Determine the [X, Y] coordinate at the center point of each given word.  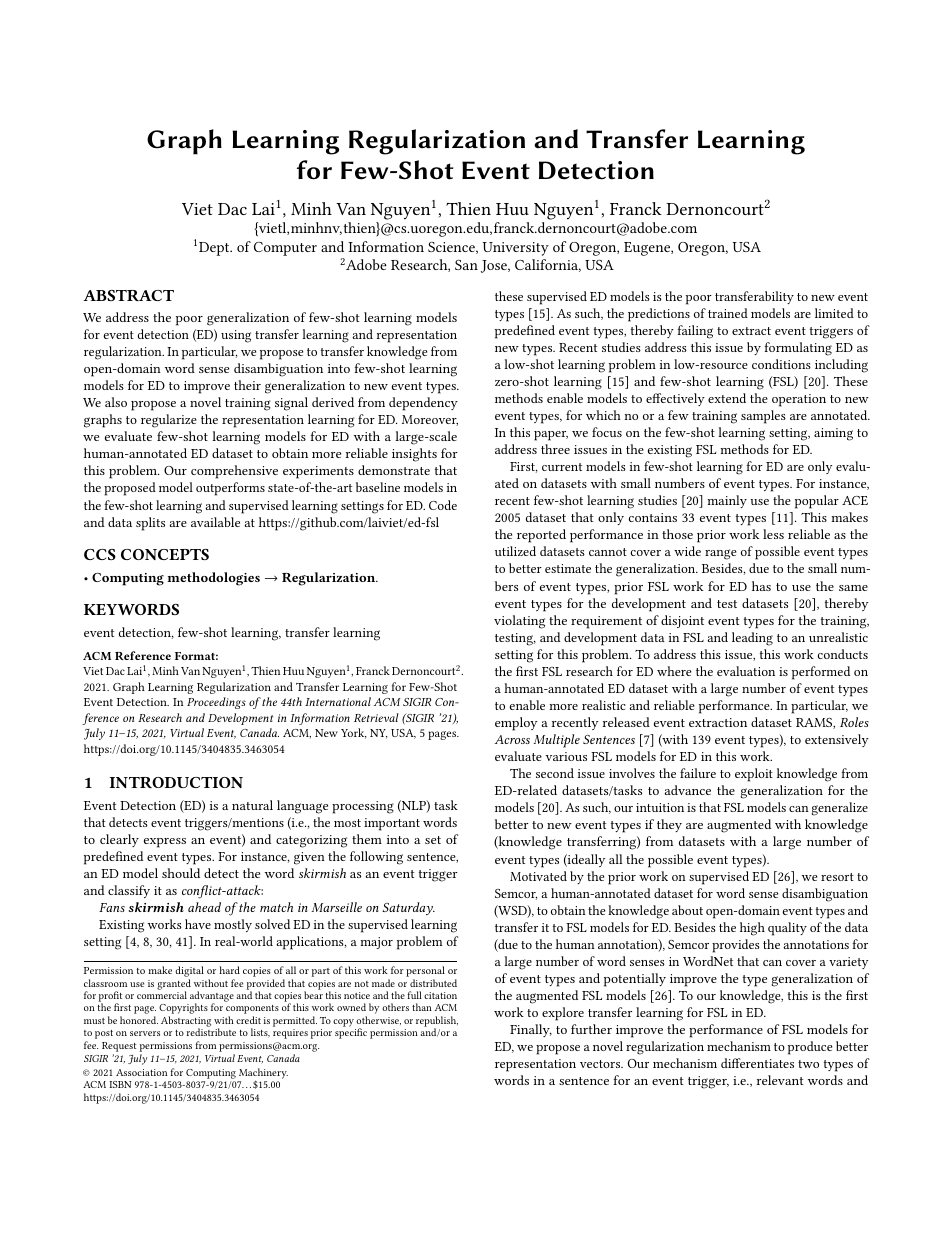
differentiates [757, 1063]
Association [141, 1072]
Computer [285, 249]
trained [728, 313]
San [466, 265]
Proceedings [216, 703]
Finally [531, 1030]
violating [519, 622]
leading [752, 639]
